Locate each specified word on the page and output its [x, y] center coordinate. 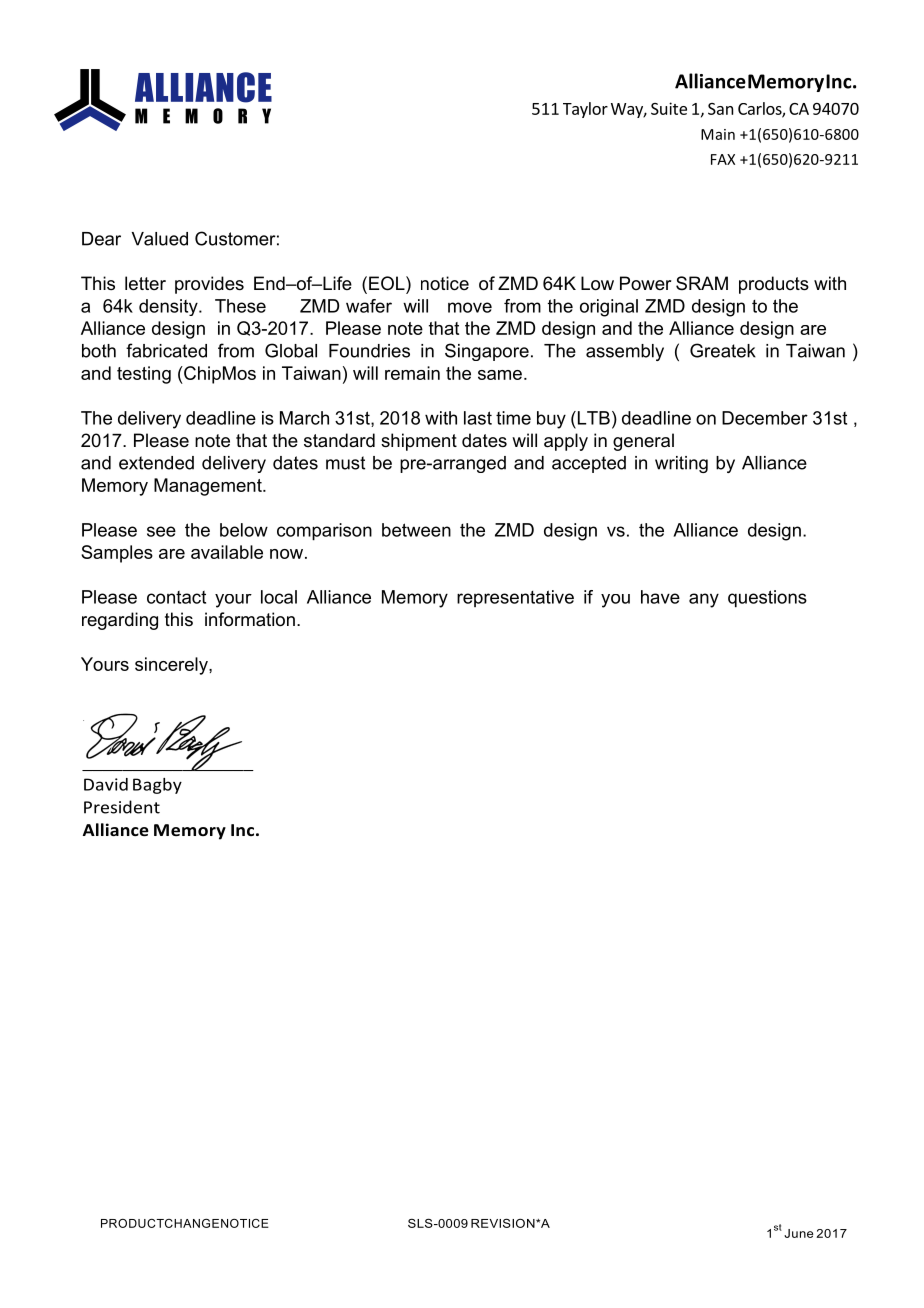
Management [209, 487]
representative [515, 598]
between [416, 530]
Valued [159, 239]
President [122, 807]
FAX [723, 159]
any [704, 600]
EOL [388, 283]
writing [681, 464]
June [798, 1233]
